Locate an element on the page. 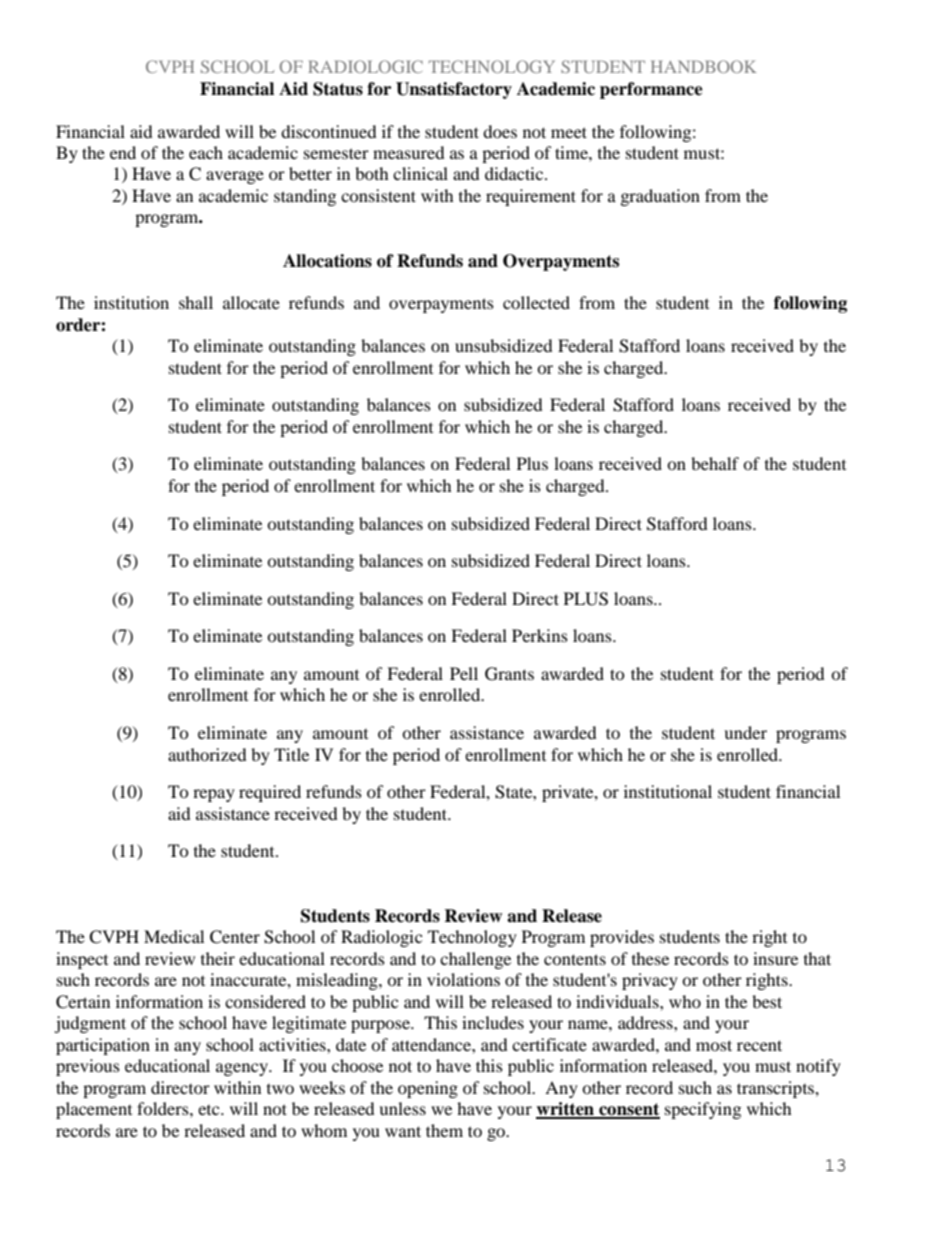 This image has height=1233, width=952. HANDBOOK is located at coordinates (704, 66).
